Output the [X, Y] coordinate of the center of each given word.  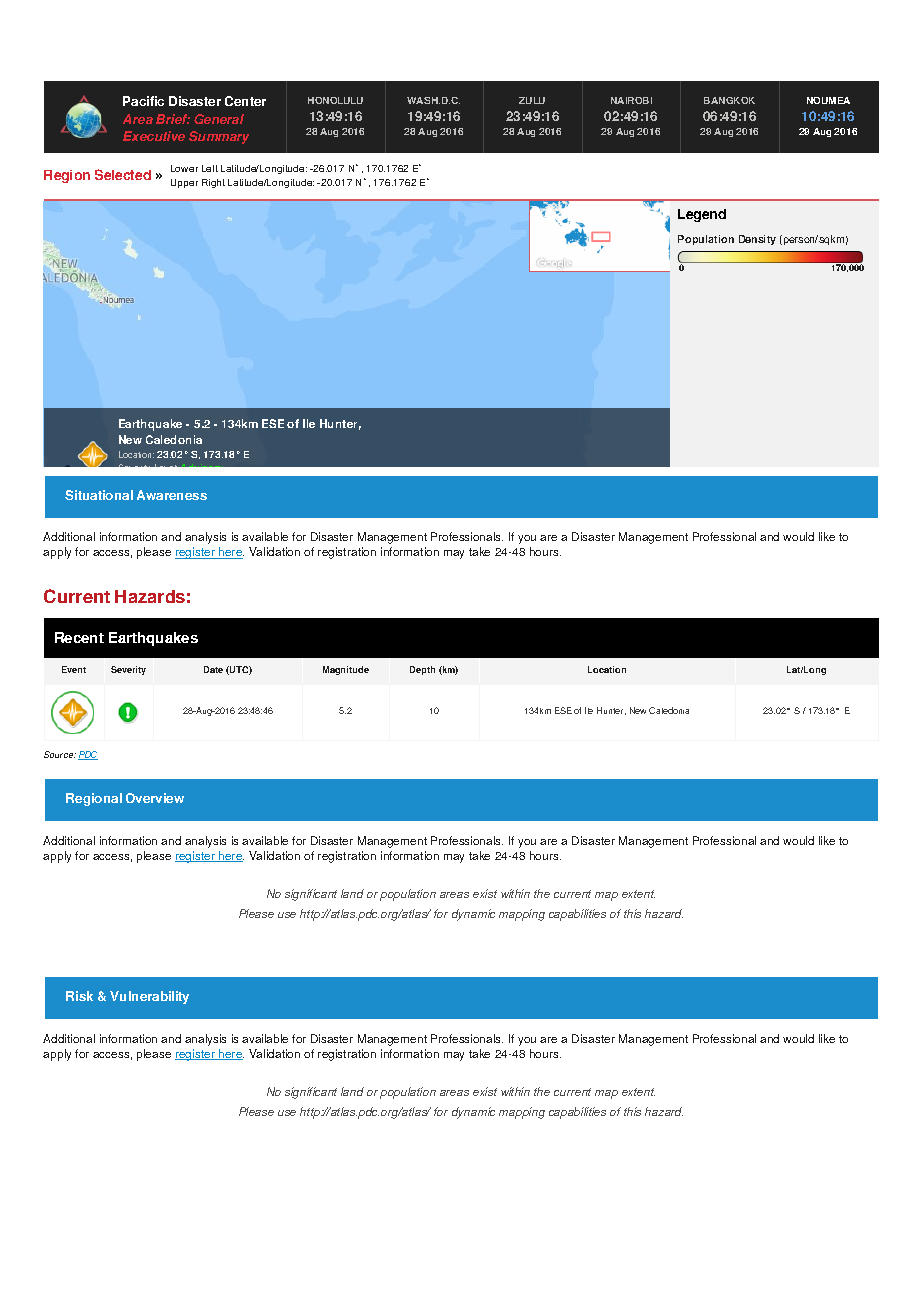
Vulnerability [149, 997]
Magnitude [346, 670]
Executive [154, 136]
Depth [422, 670]
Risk [79, 996]
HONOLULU [335, 100]
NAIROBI [631, 100]
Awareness [172, 495]
